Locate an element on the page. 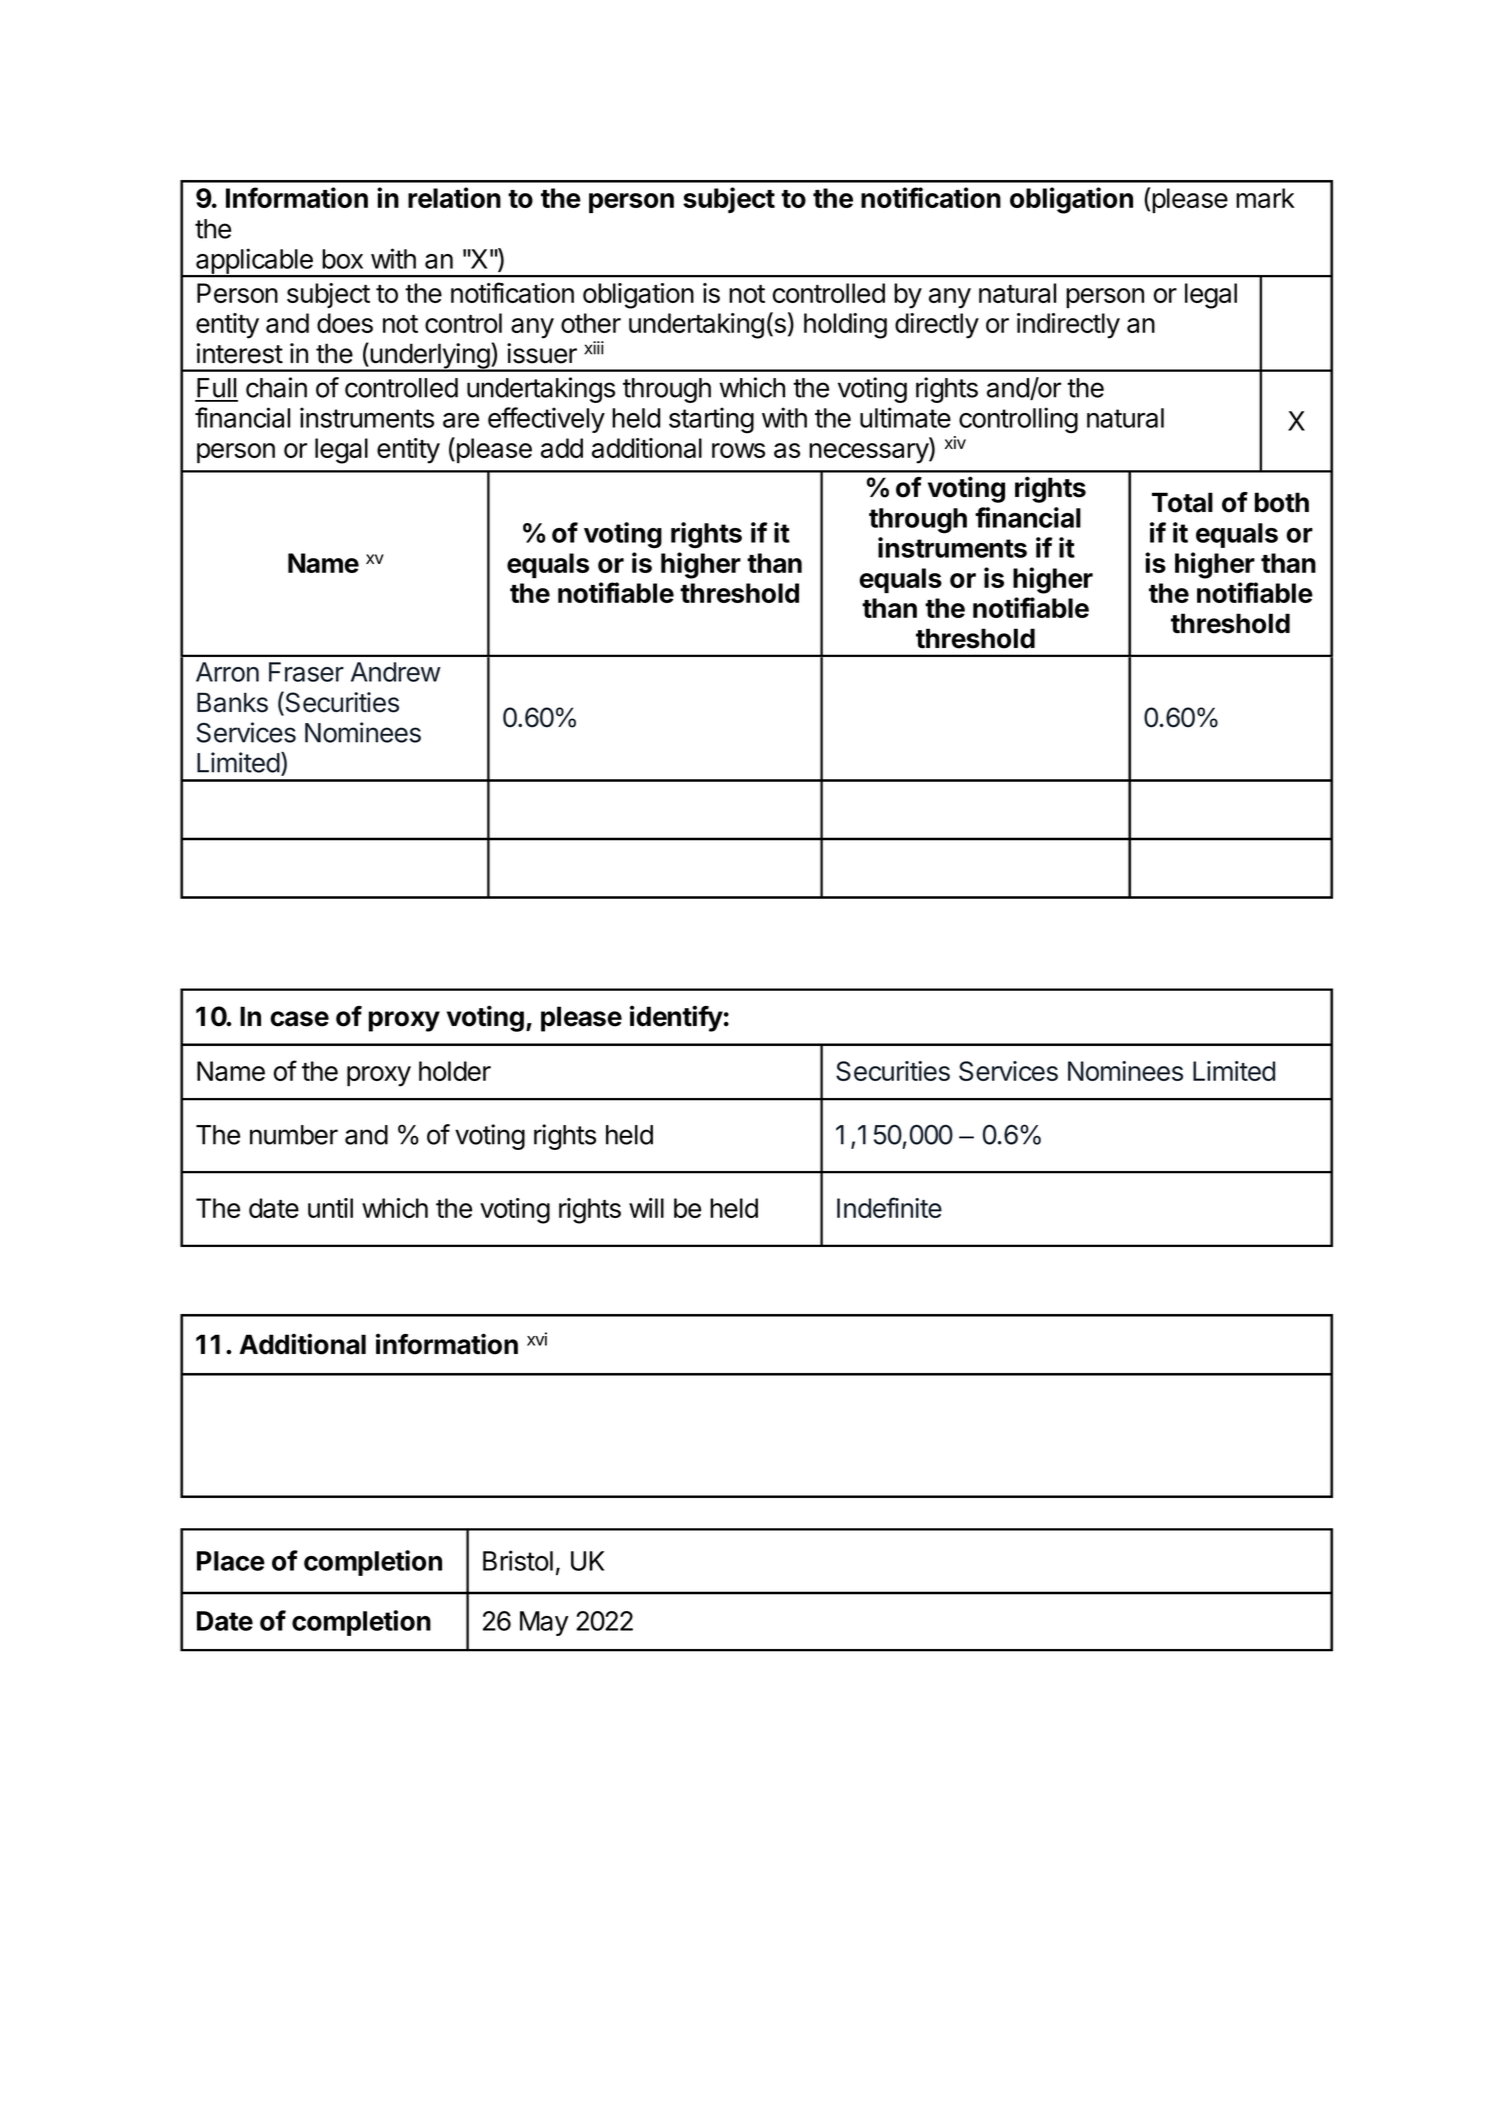 This image has width=1488, height=2105. Place is located at coordinates (231, 1561).
